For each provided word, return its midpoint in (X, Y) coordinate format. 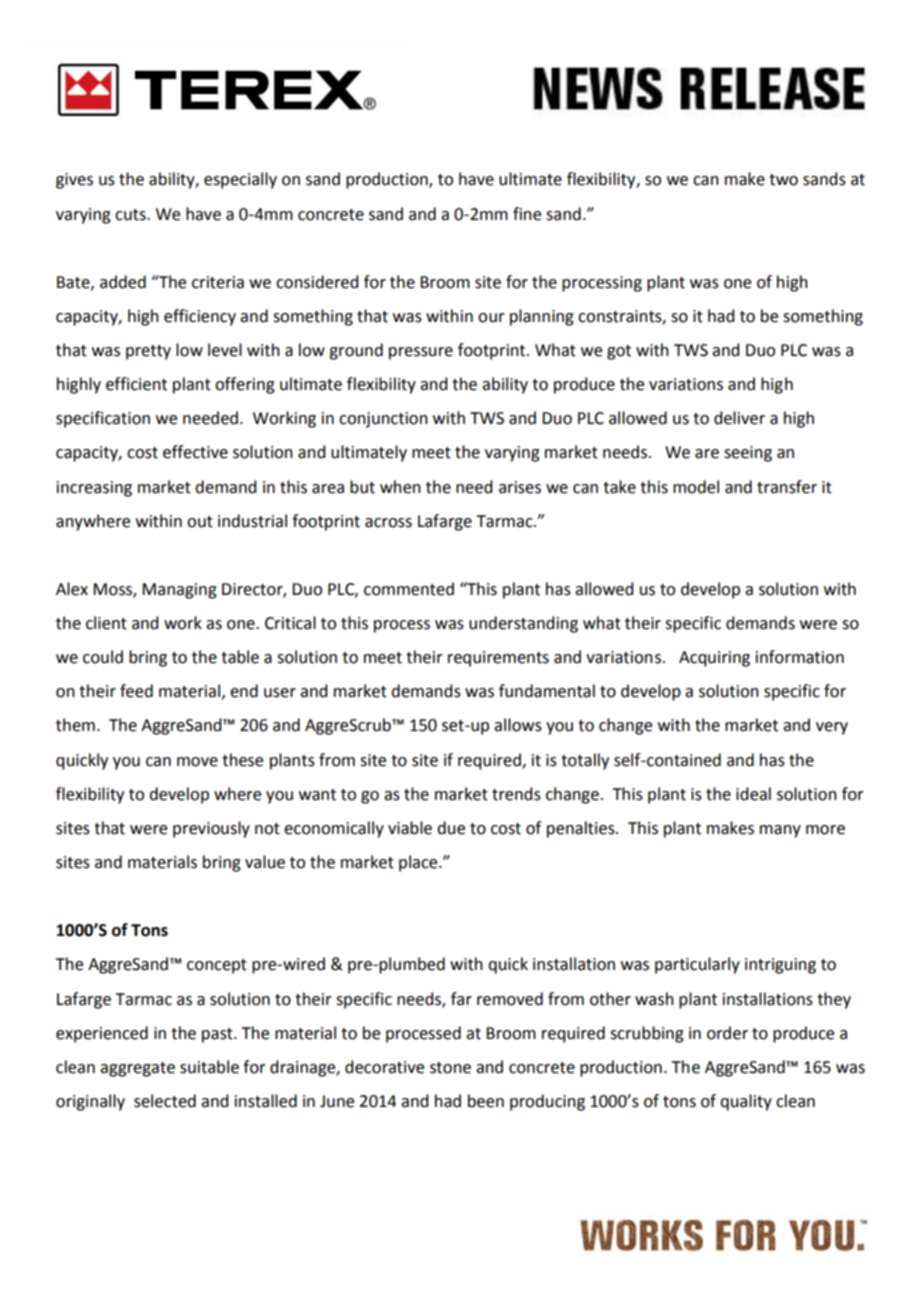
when (400, 487)
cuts (131, 215)
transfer (787, 487)
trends (516, 794)
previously (211, 829)
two (783, 180)
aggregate (137, 1069)
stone (450, 1068)
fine (527, 214)
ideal (753, 794)
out (200, 522)
